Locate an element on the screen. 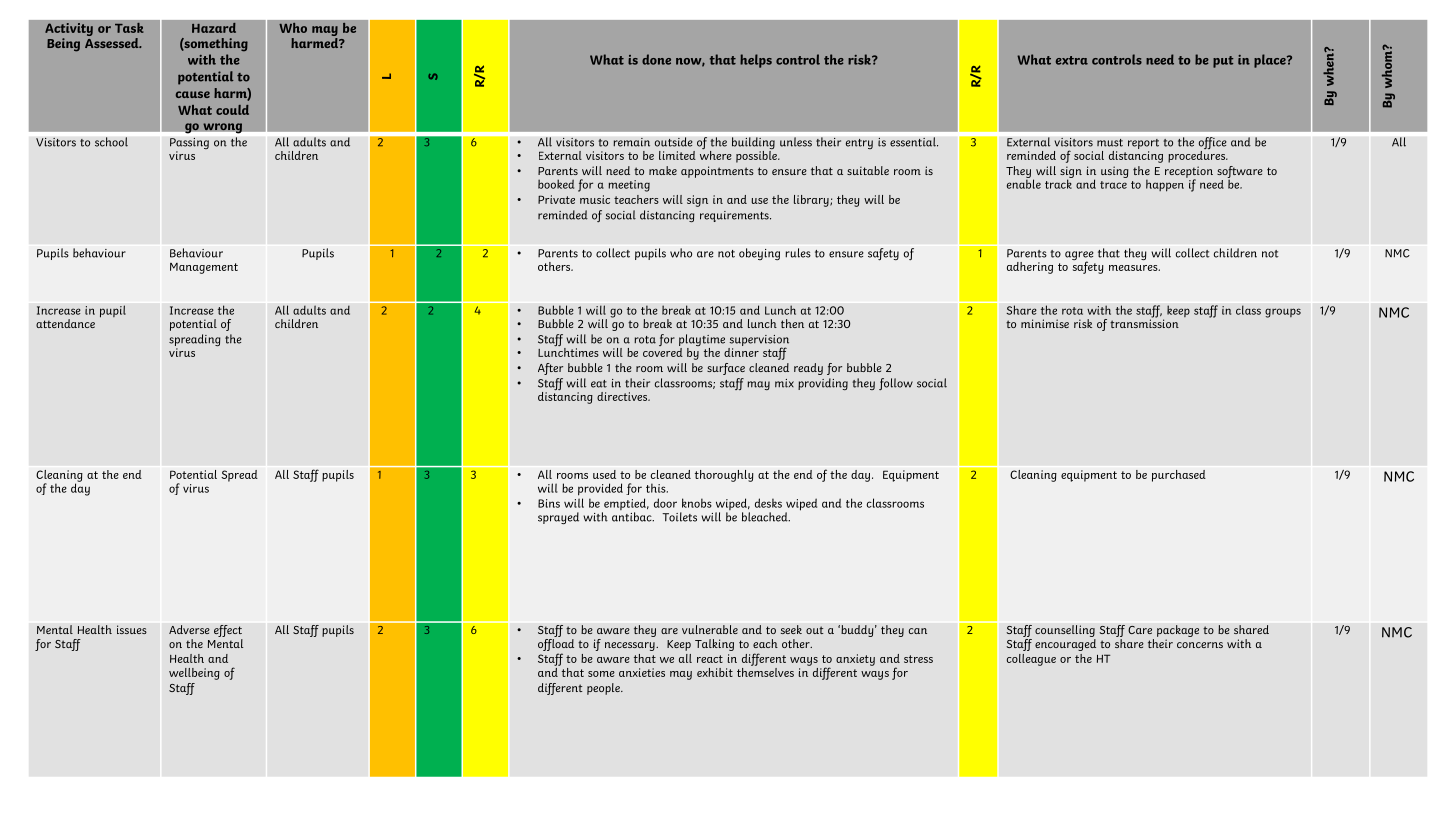 The height and width of the screenshot is (819, 1456). trace is located at coordinates (1113, 185).
